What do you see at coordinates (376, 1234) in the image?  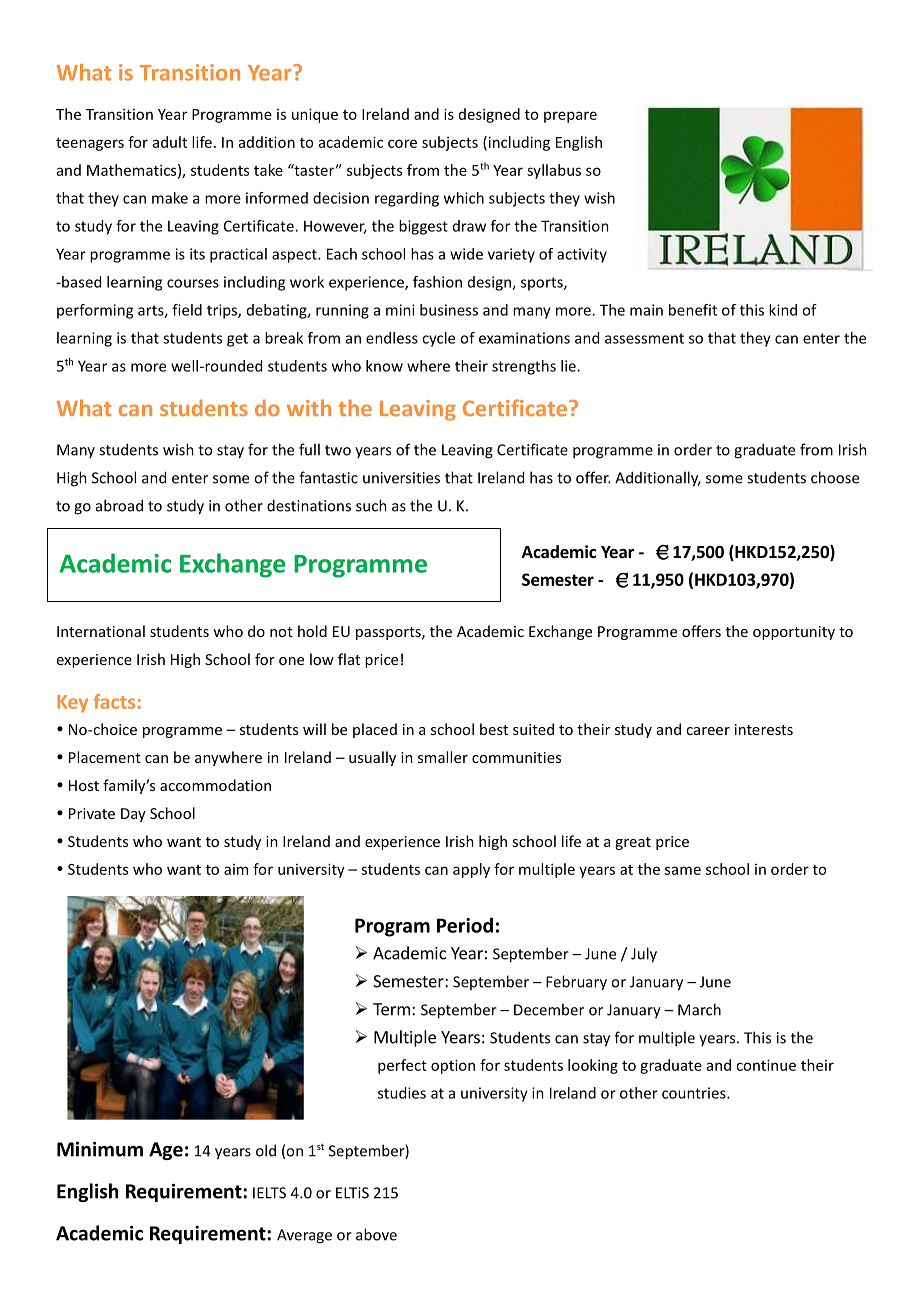 I see `above` at bounding box center [376, 1234].
